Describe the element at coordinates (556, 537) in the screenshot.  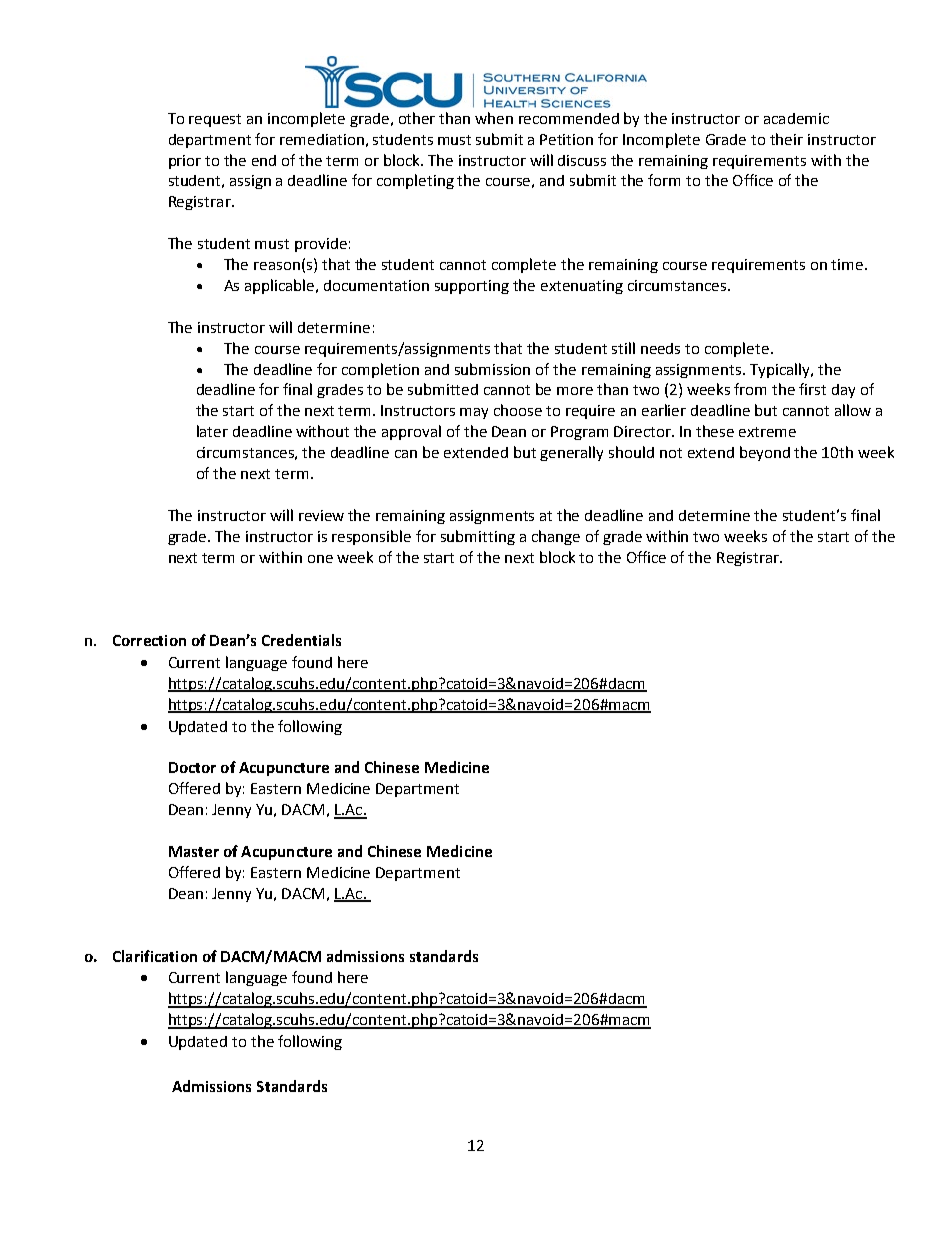
I see `change` at that location.
